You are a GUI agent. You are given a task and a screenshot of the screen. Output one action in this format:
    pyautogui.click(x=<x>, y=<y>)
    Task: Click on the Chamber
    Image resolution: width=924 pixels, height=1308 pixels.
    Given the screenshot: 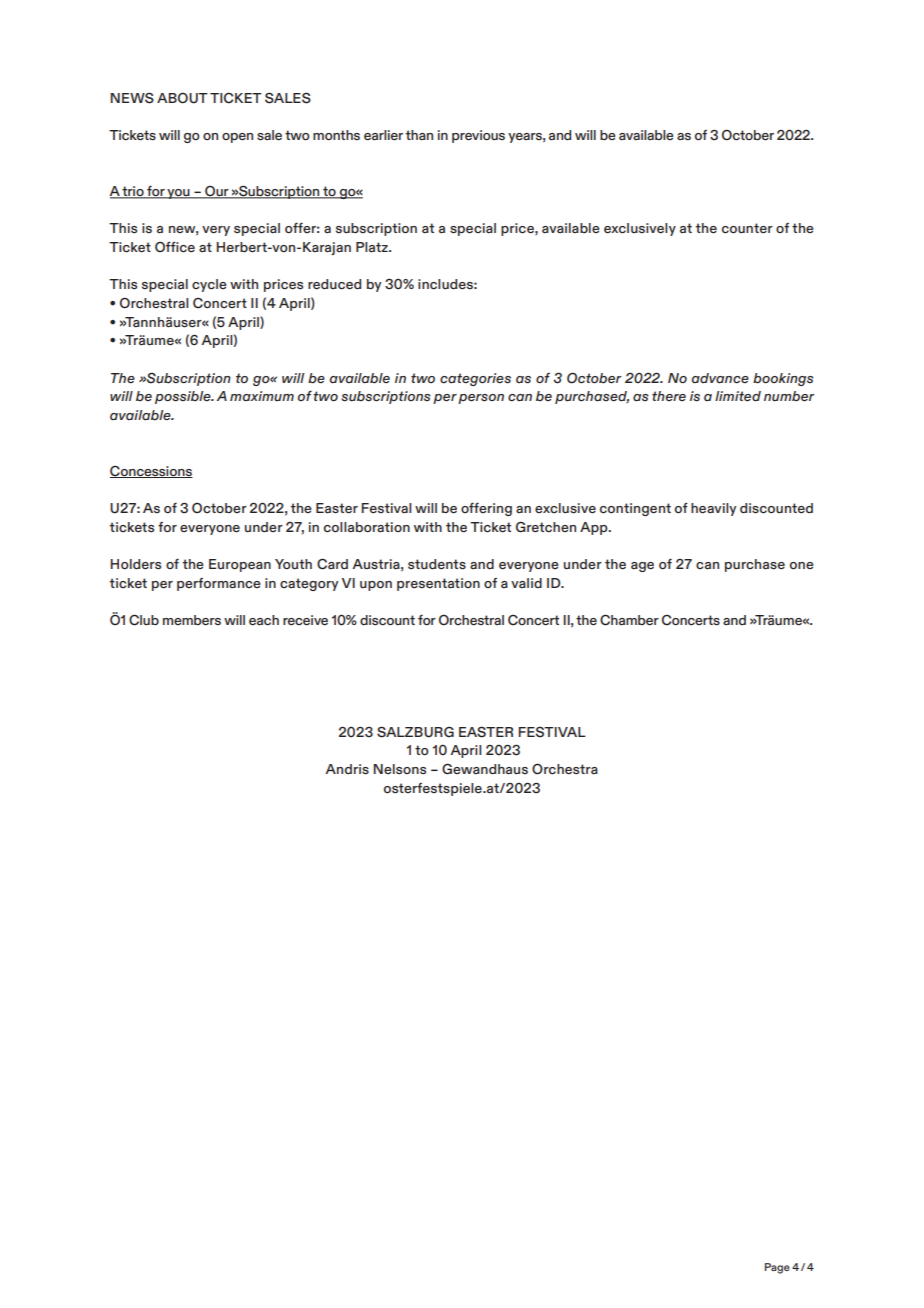 What is the action you would take?
    pyautogui.click(x=629, y=620)
